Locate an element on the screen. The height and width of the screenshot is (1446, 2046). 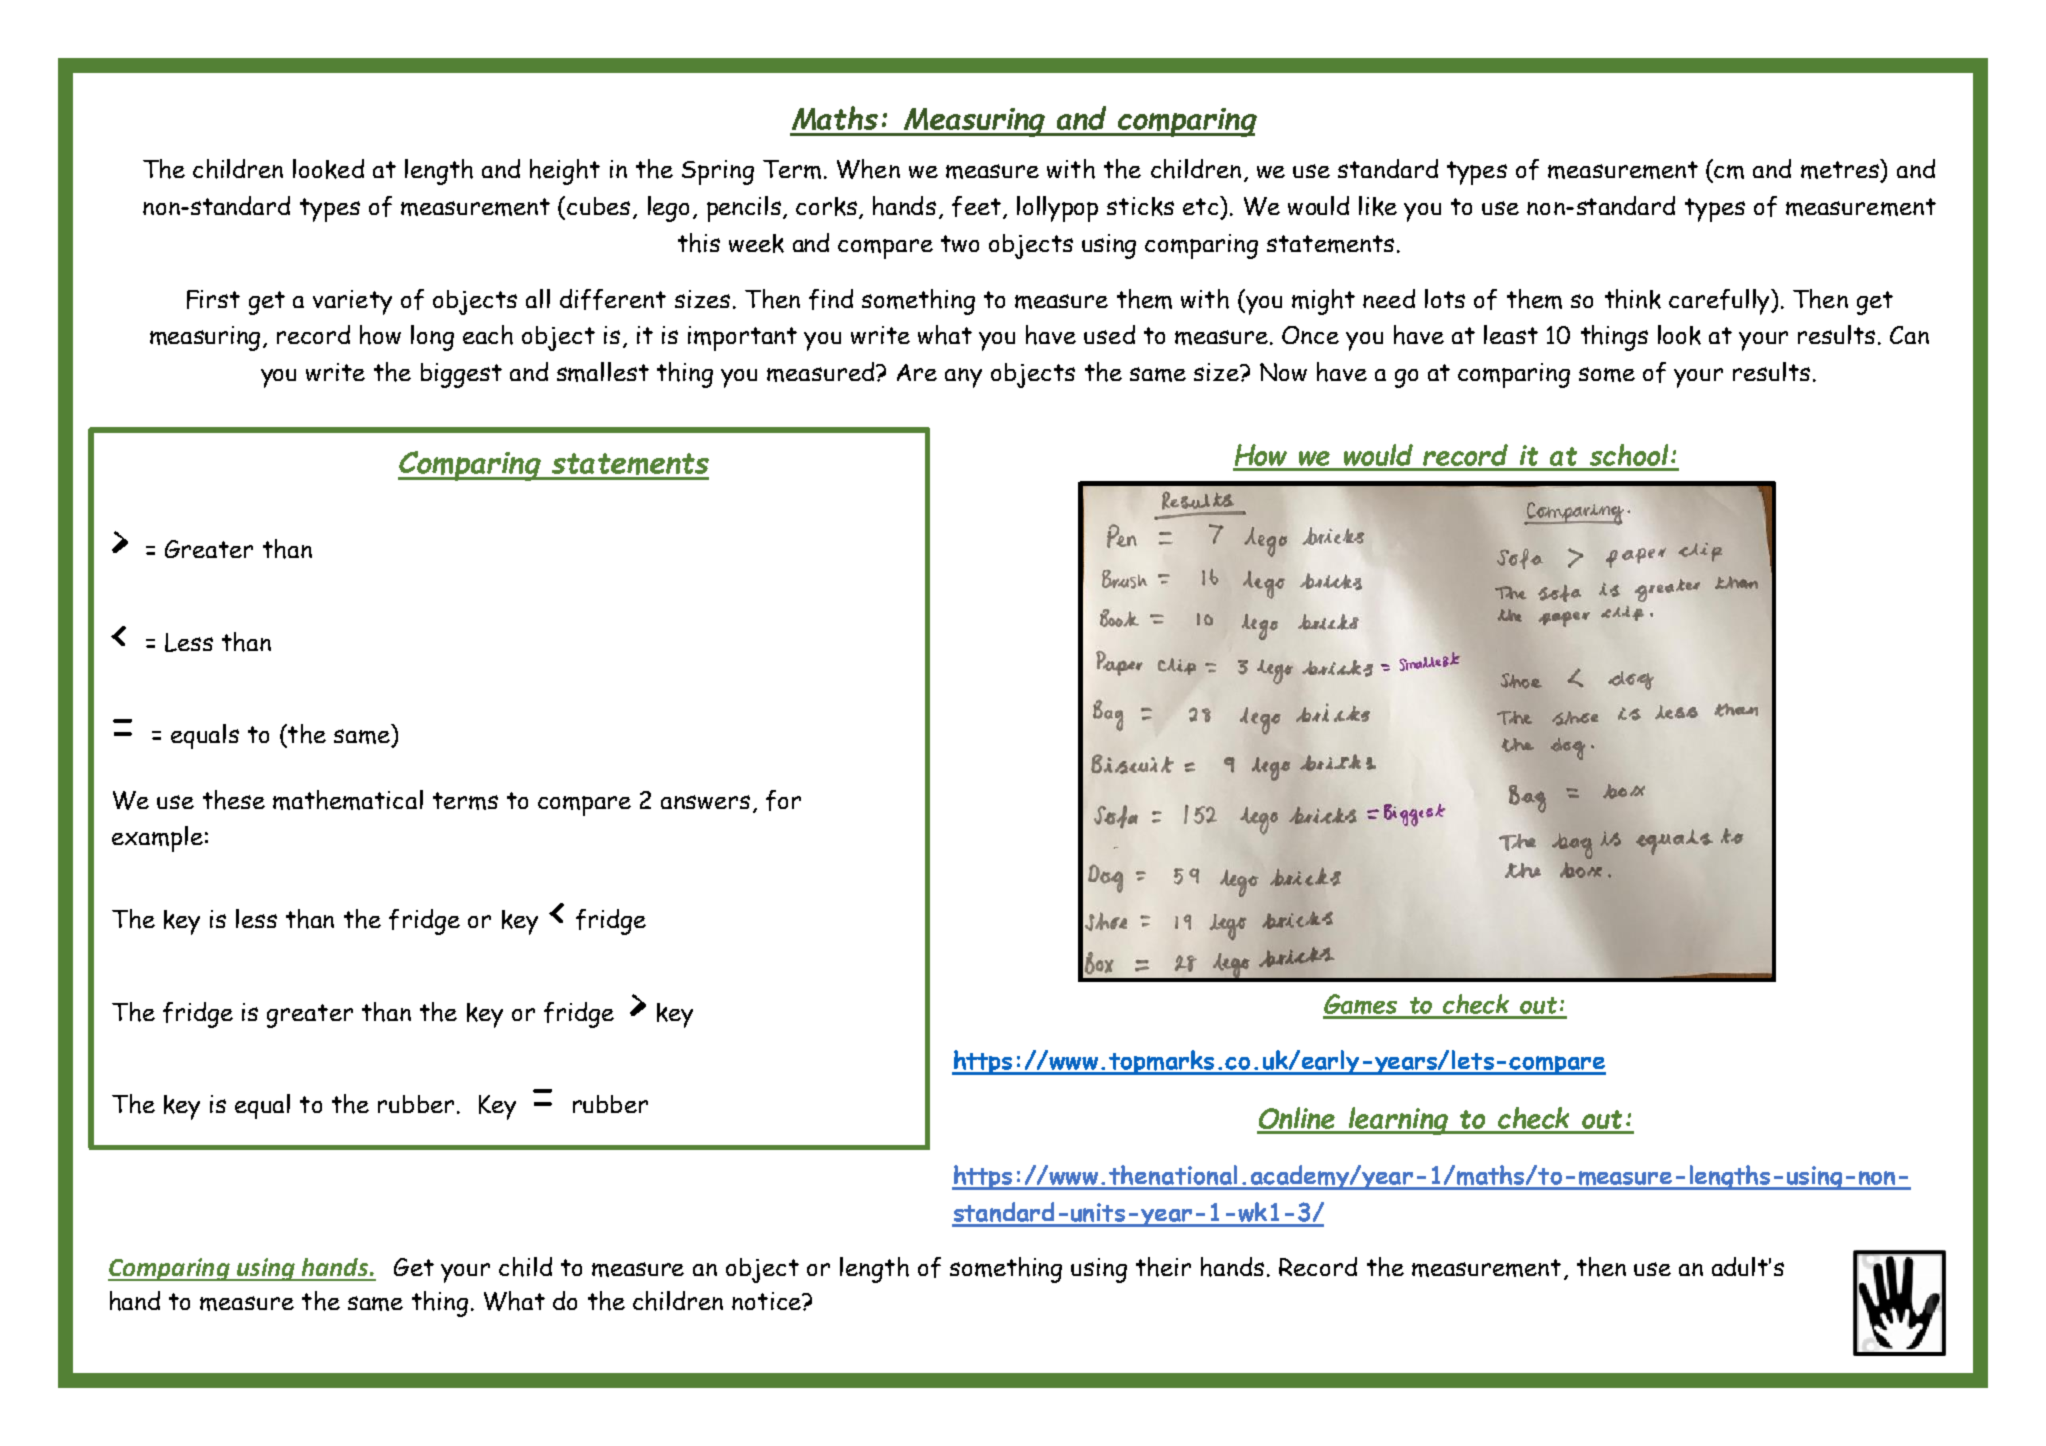
think is located at coordinates (1633, 299).
